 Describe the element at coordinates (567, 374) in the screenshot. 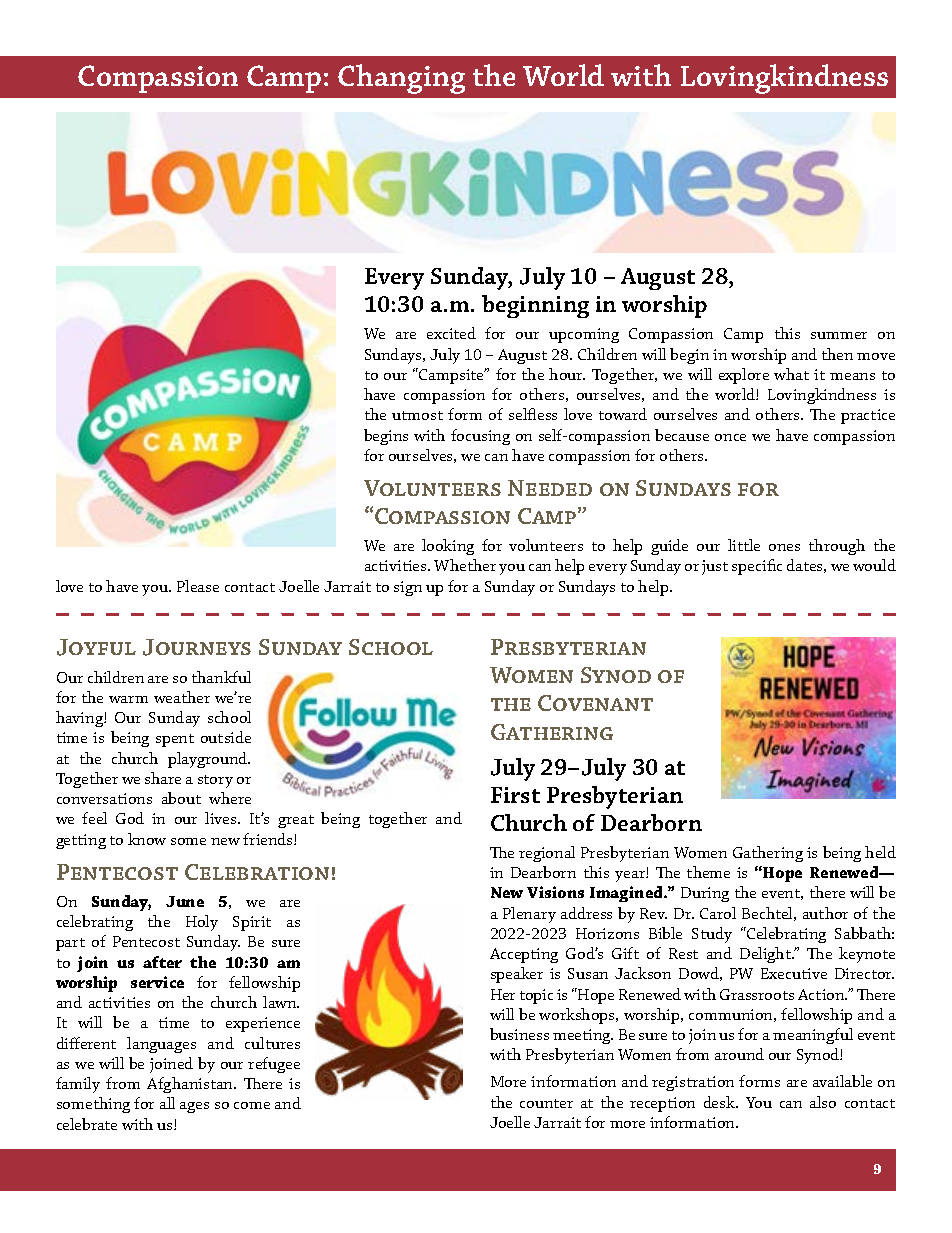

I see `hour` at that location.
